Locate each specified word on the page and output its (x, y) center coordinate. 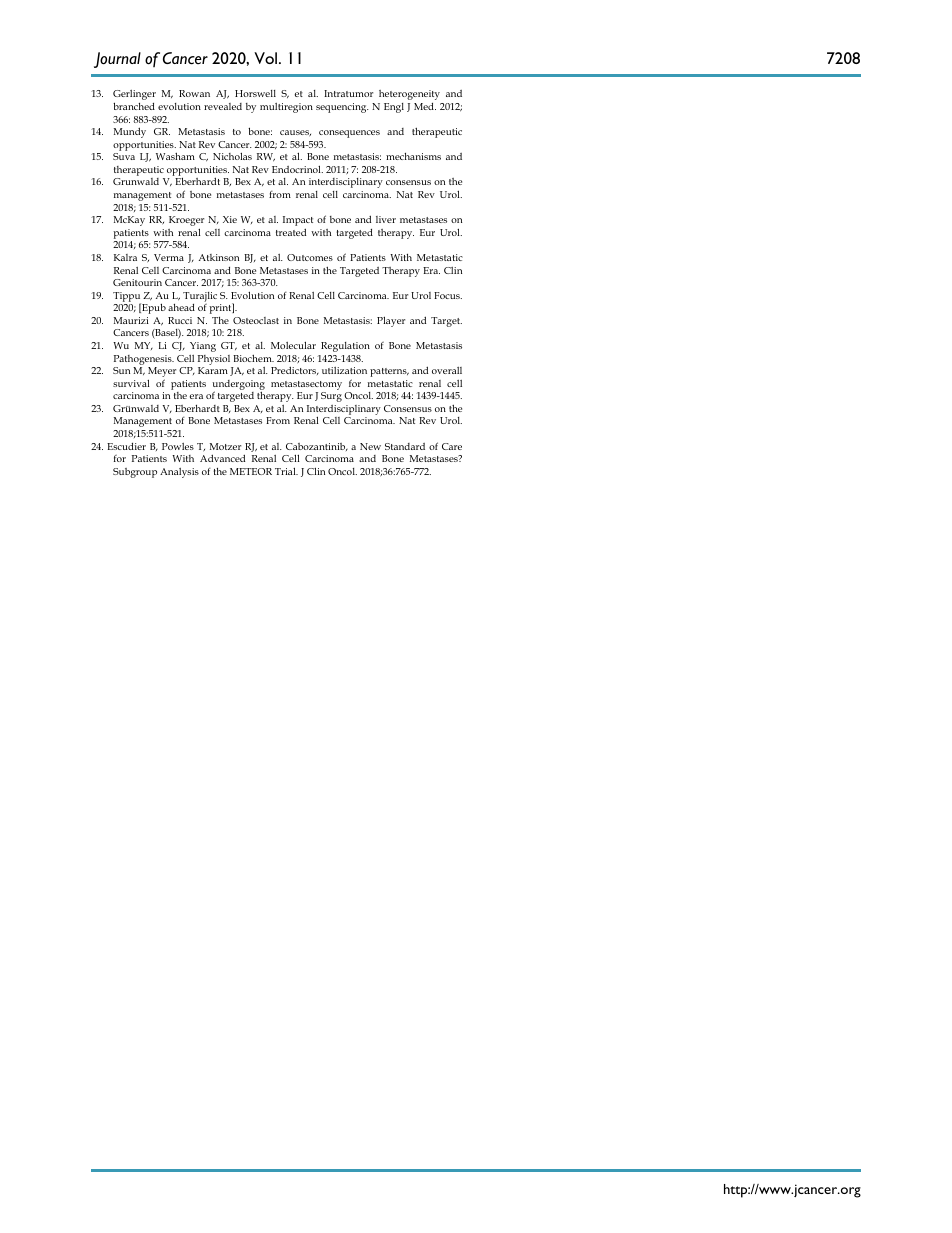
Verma (169, 257)
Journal (117, 60)
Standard (405, 446)
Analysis (179, 473)
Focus (448, 295)
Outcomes (310, 257)
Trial (286, 471)
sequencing (342, 108)
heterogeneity (409, 95)
